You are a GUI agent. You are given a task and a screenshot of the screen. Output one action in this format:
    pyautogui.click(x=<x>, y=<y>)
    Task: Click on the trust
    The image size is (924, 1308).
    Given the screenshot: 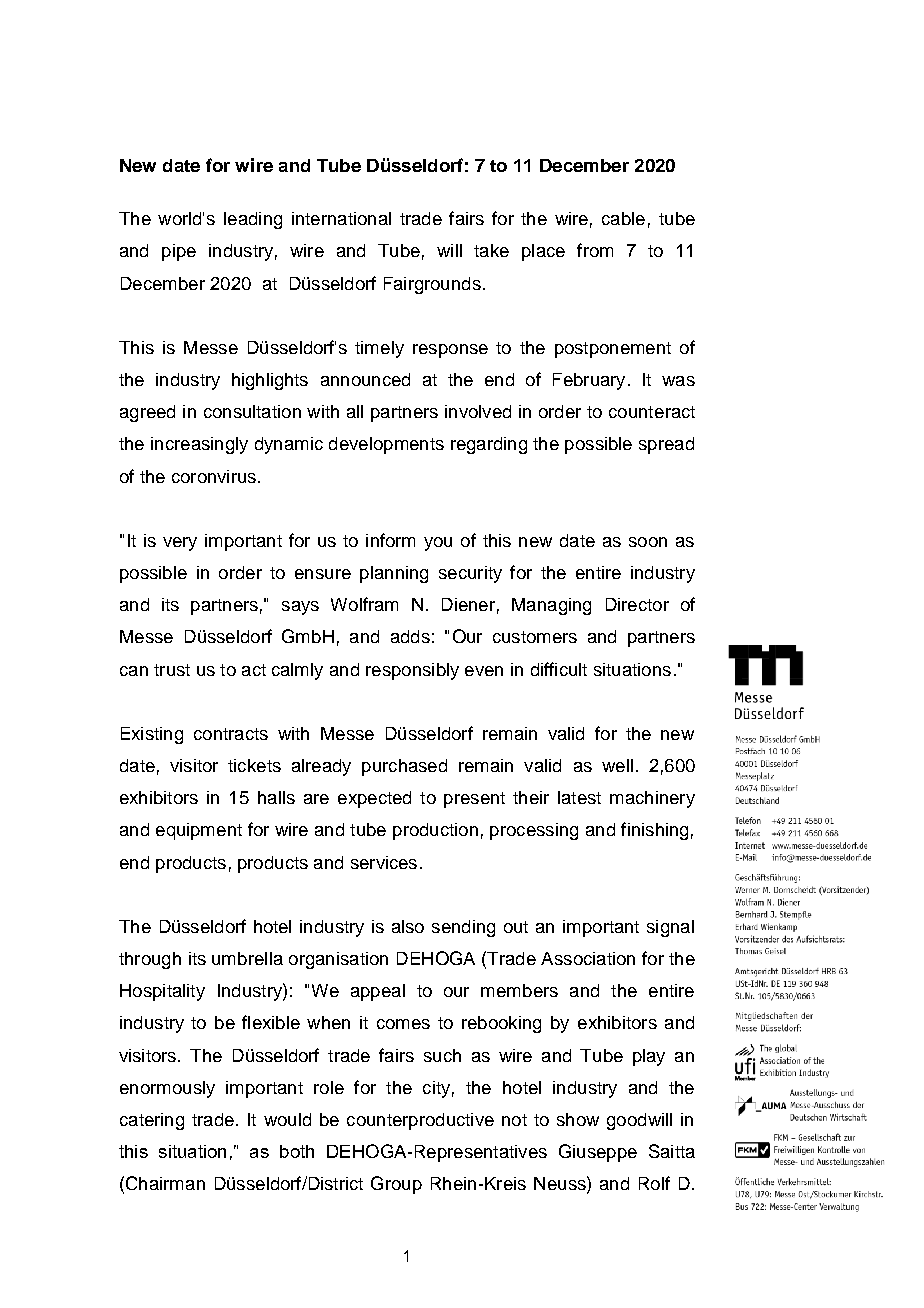 What is the action you would take?
    pyautogui.click(x=172, y=670)
